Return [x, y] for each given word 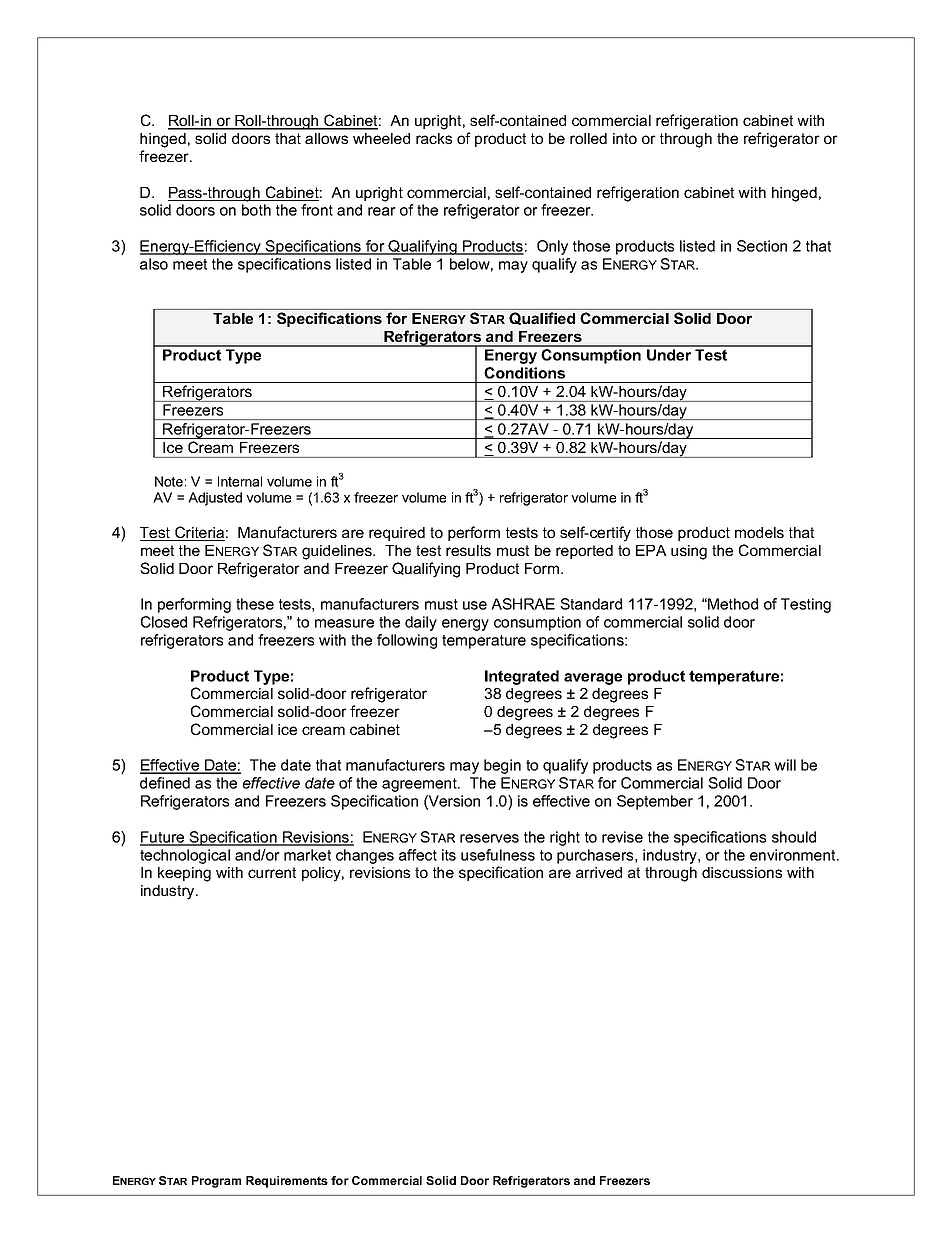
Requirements [287, 1182]
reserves [489, 838]
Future [163, 838]
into [625, 138]
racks [434, 138]
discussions [742, 872]
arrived [599, 872]
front [317, 210]
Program [216, 1182]
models [759, 532]
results [468, 550]
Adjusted [215, 499]
